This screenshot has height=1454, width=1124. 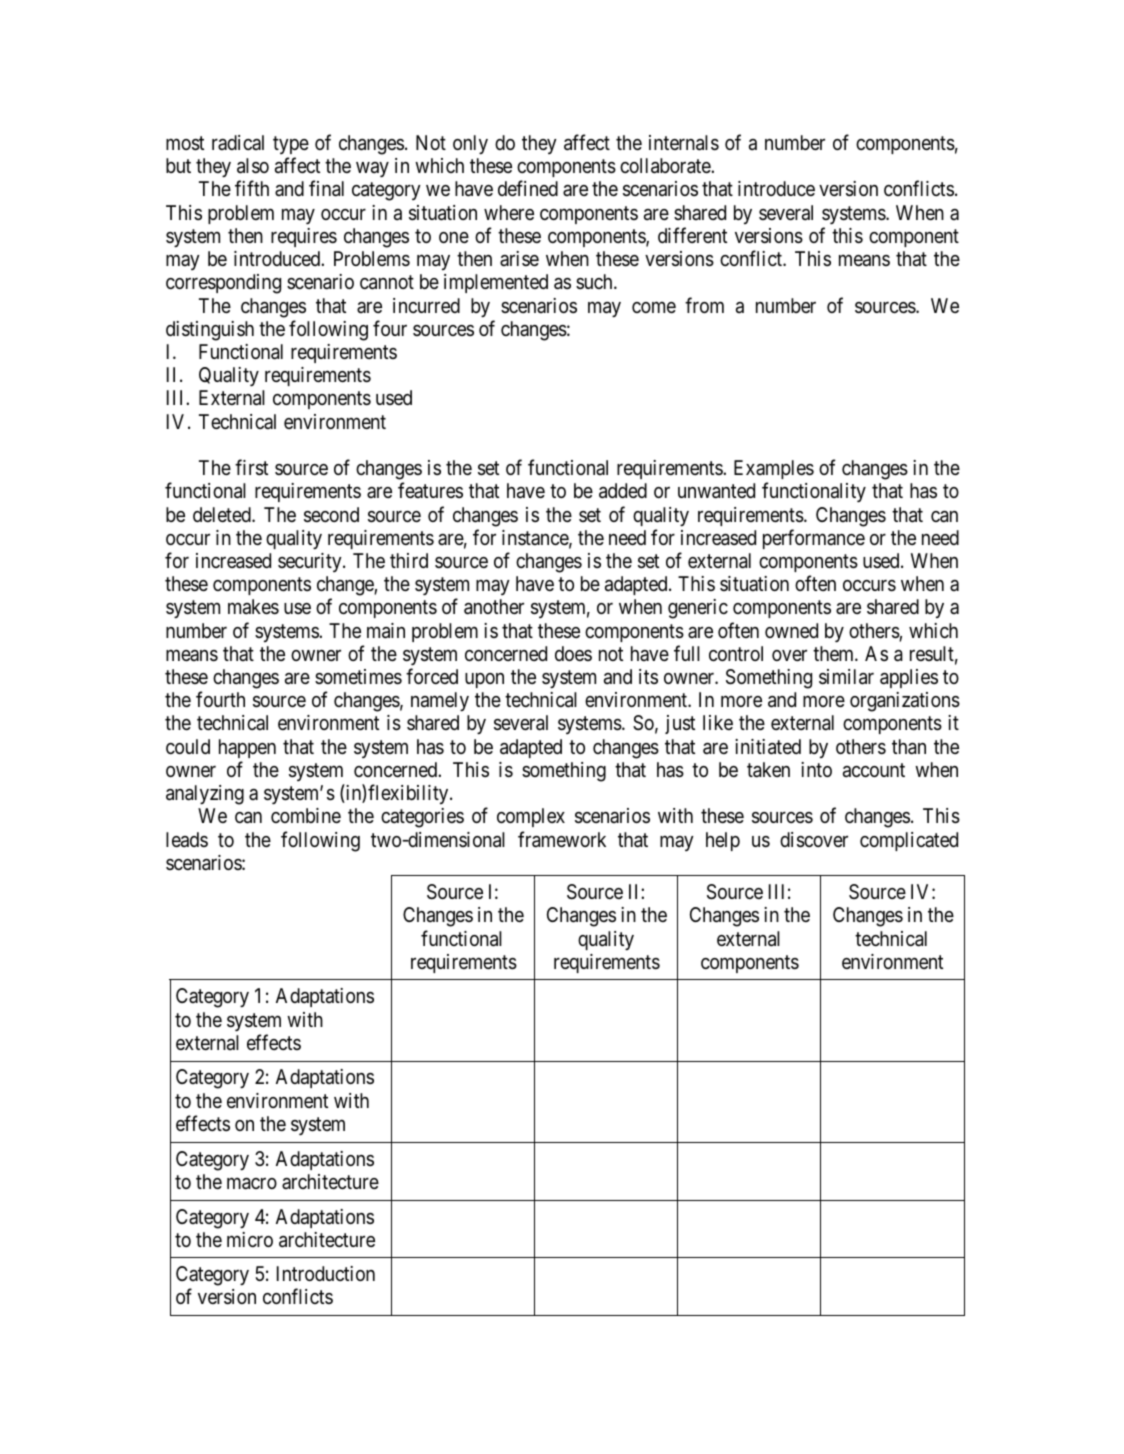 I want to click on also, so click(x=253, y=166).
